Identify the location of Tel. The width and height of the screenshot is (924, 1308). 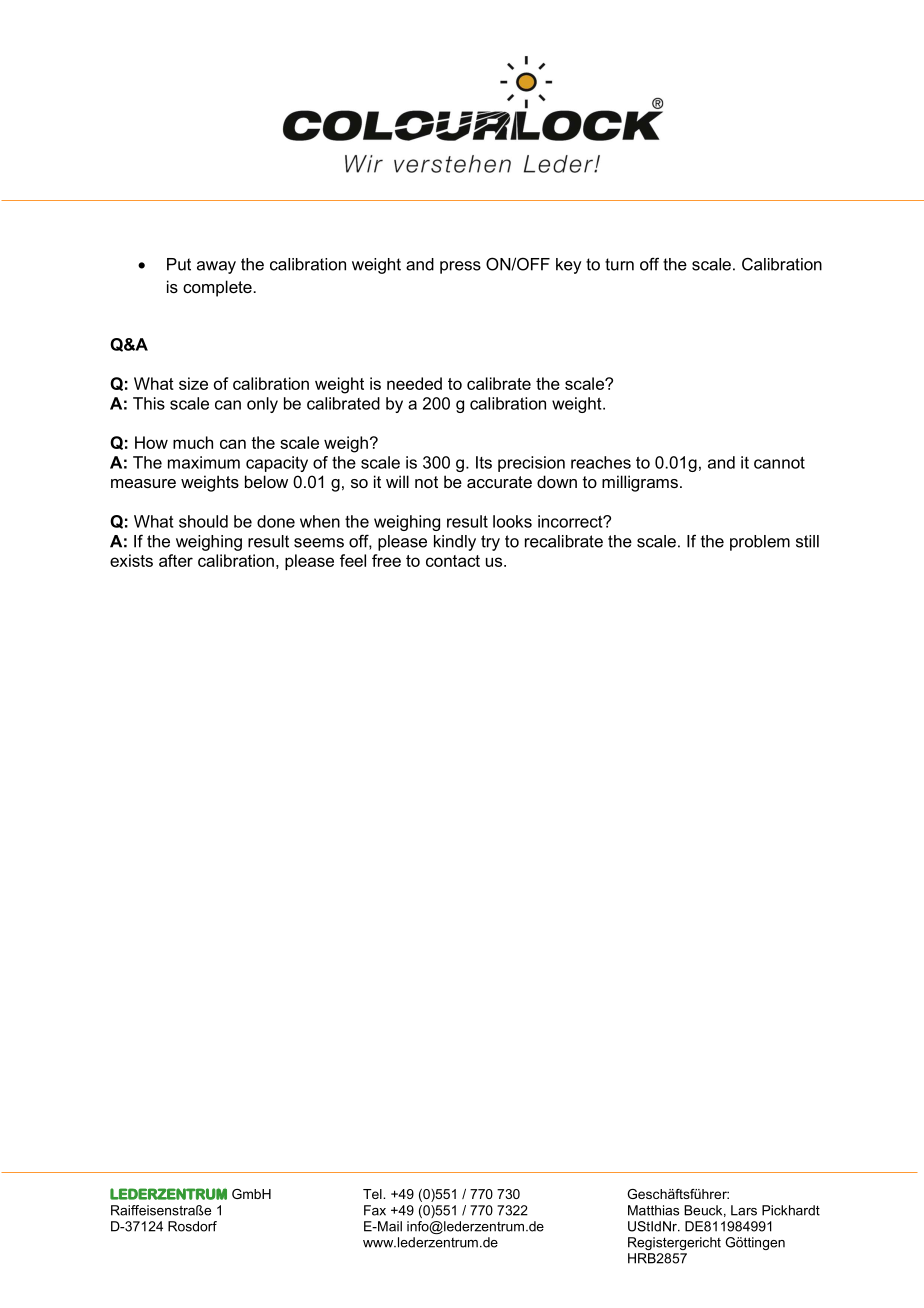
(373, 1194).
